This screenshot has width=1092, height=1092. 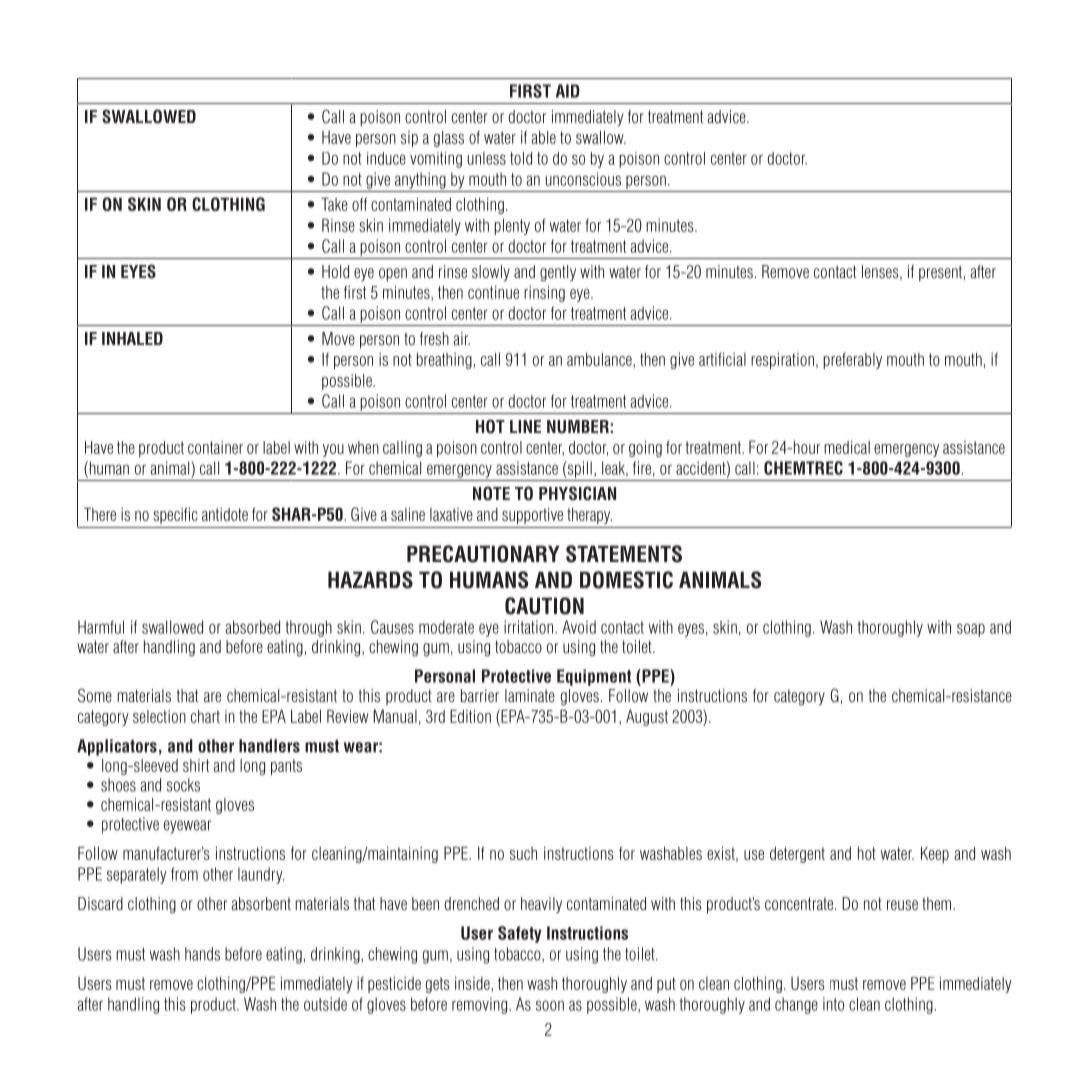 What do you see at coordinates (847, 447) in the screenshot?
I see `medical` at bounding box center [847, 447].
